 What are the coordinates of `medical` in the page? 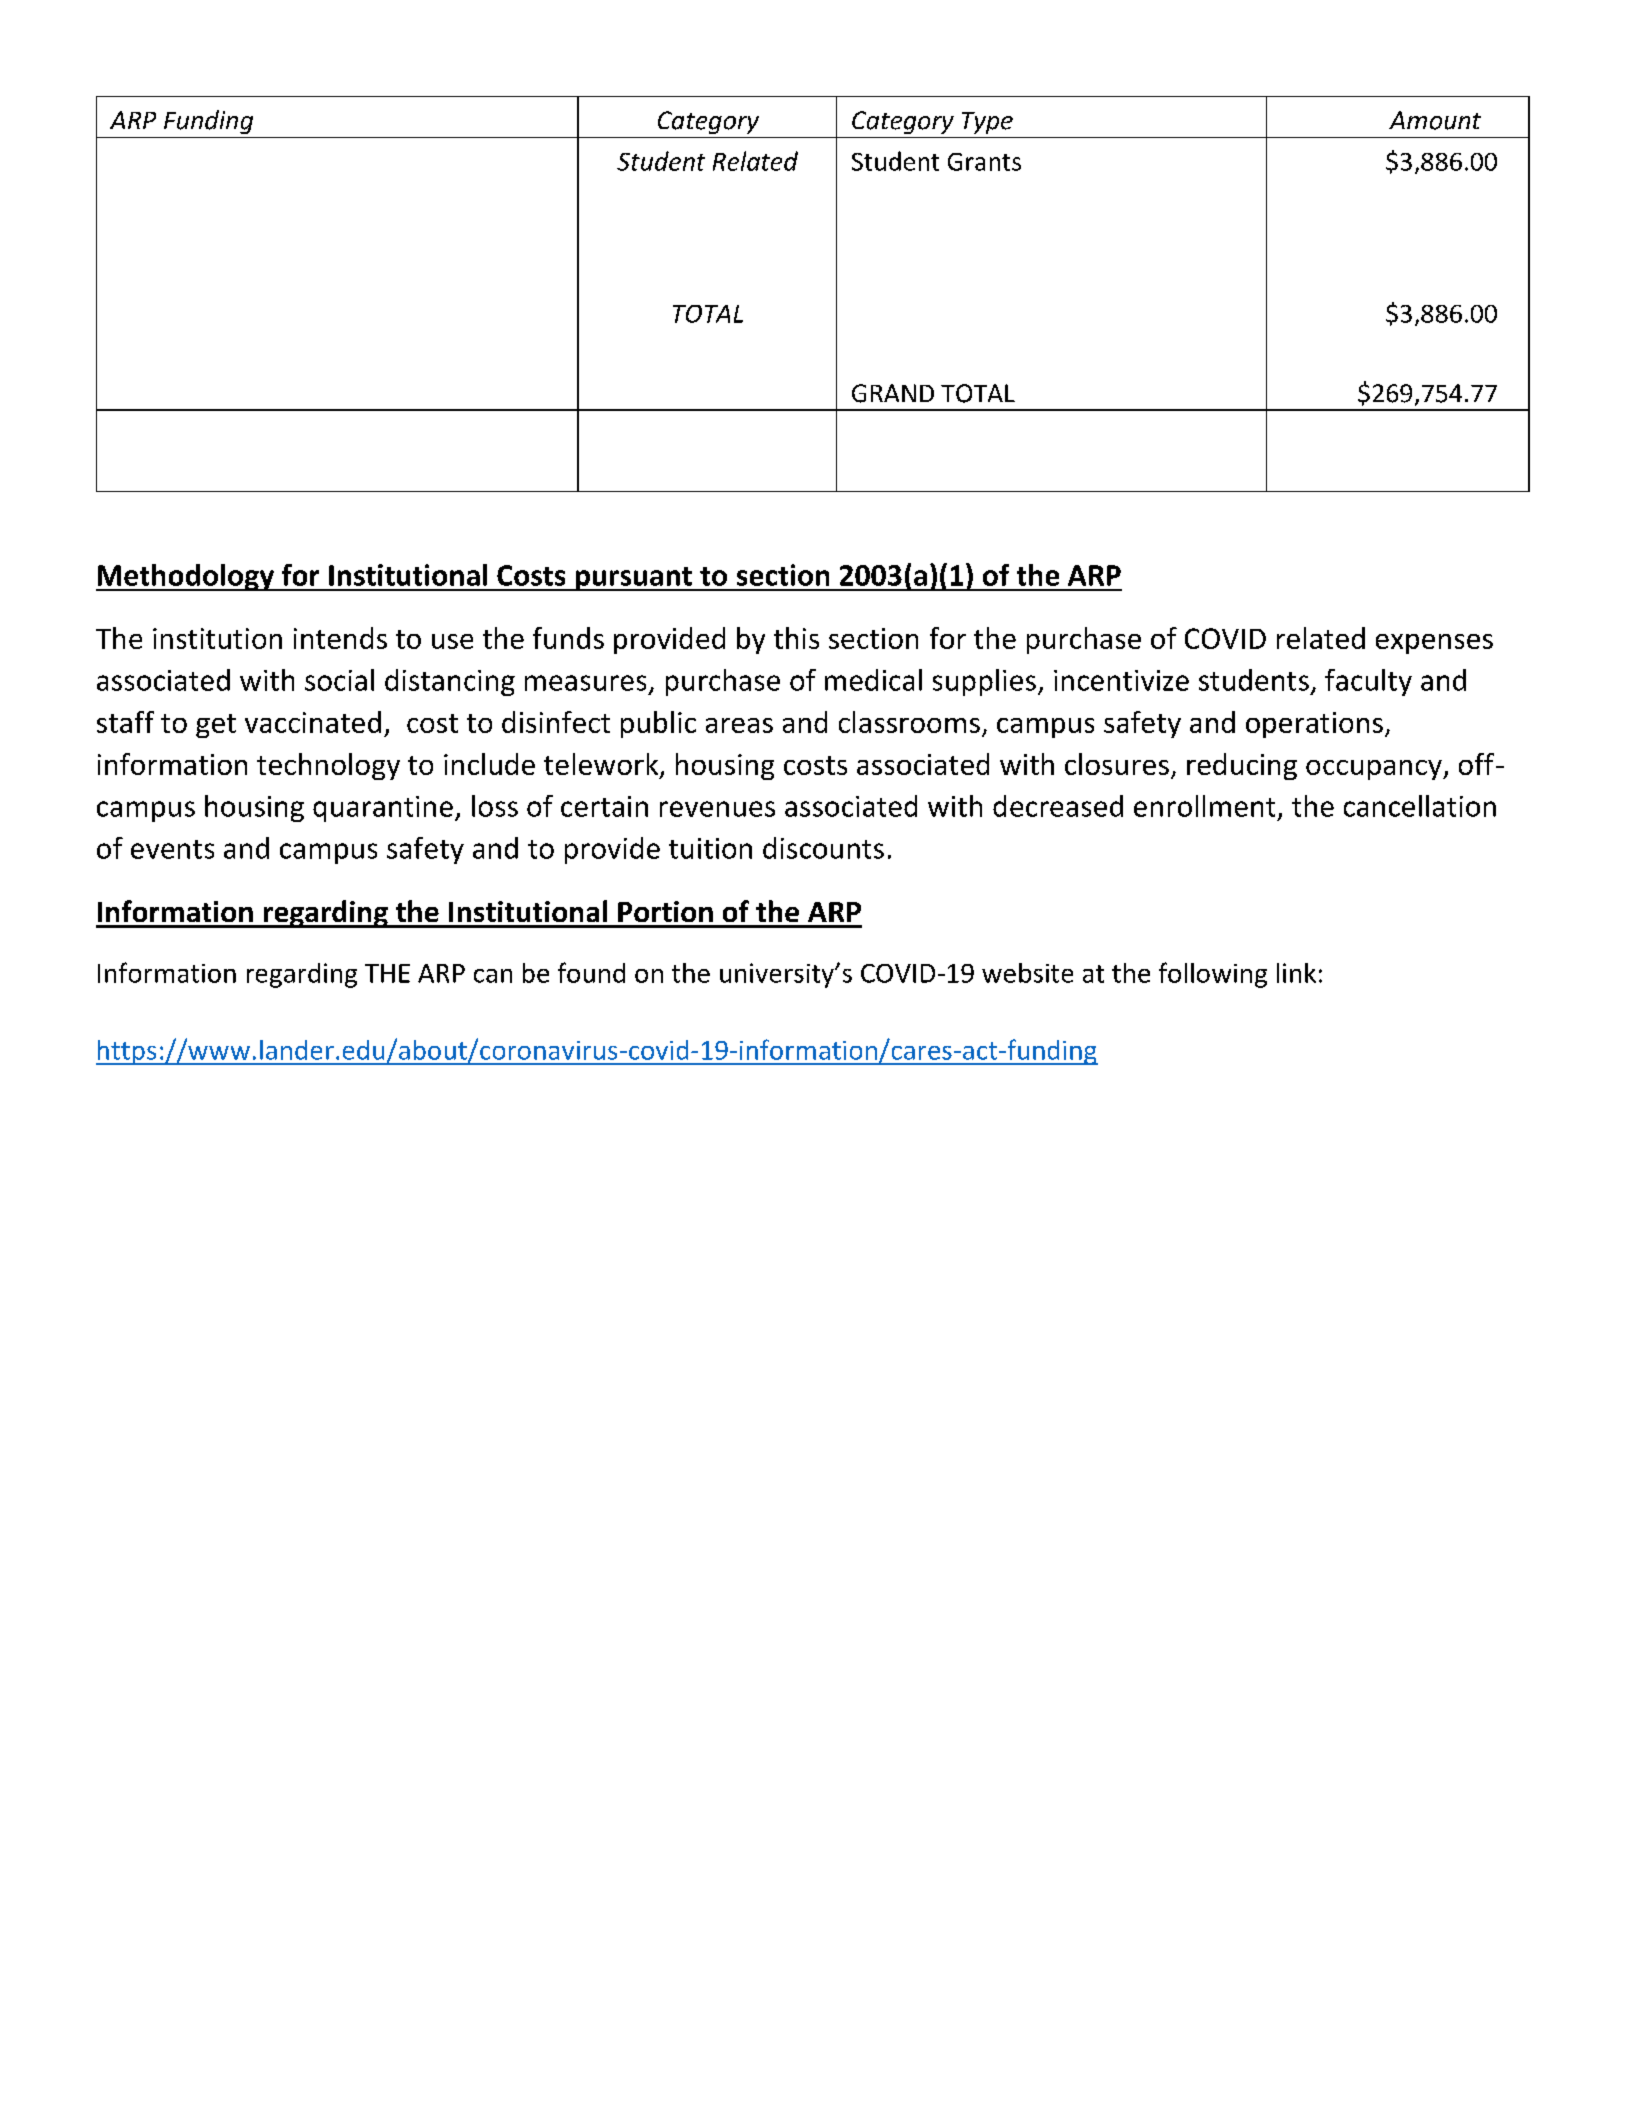 It's located at (873, 680).
